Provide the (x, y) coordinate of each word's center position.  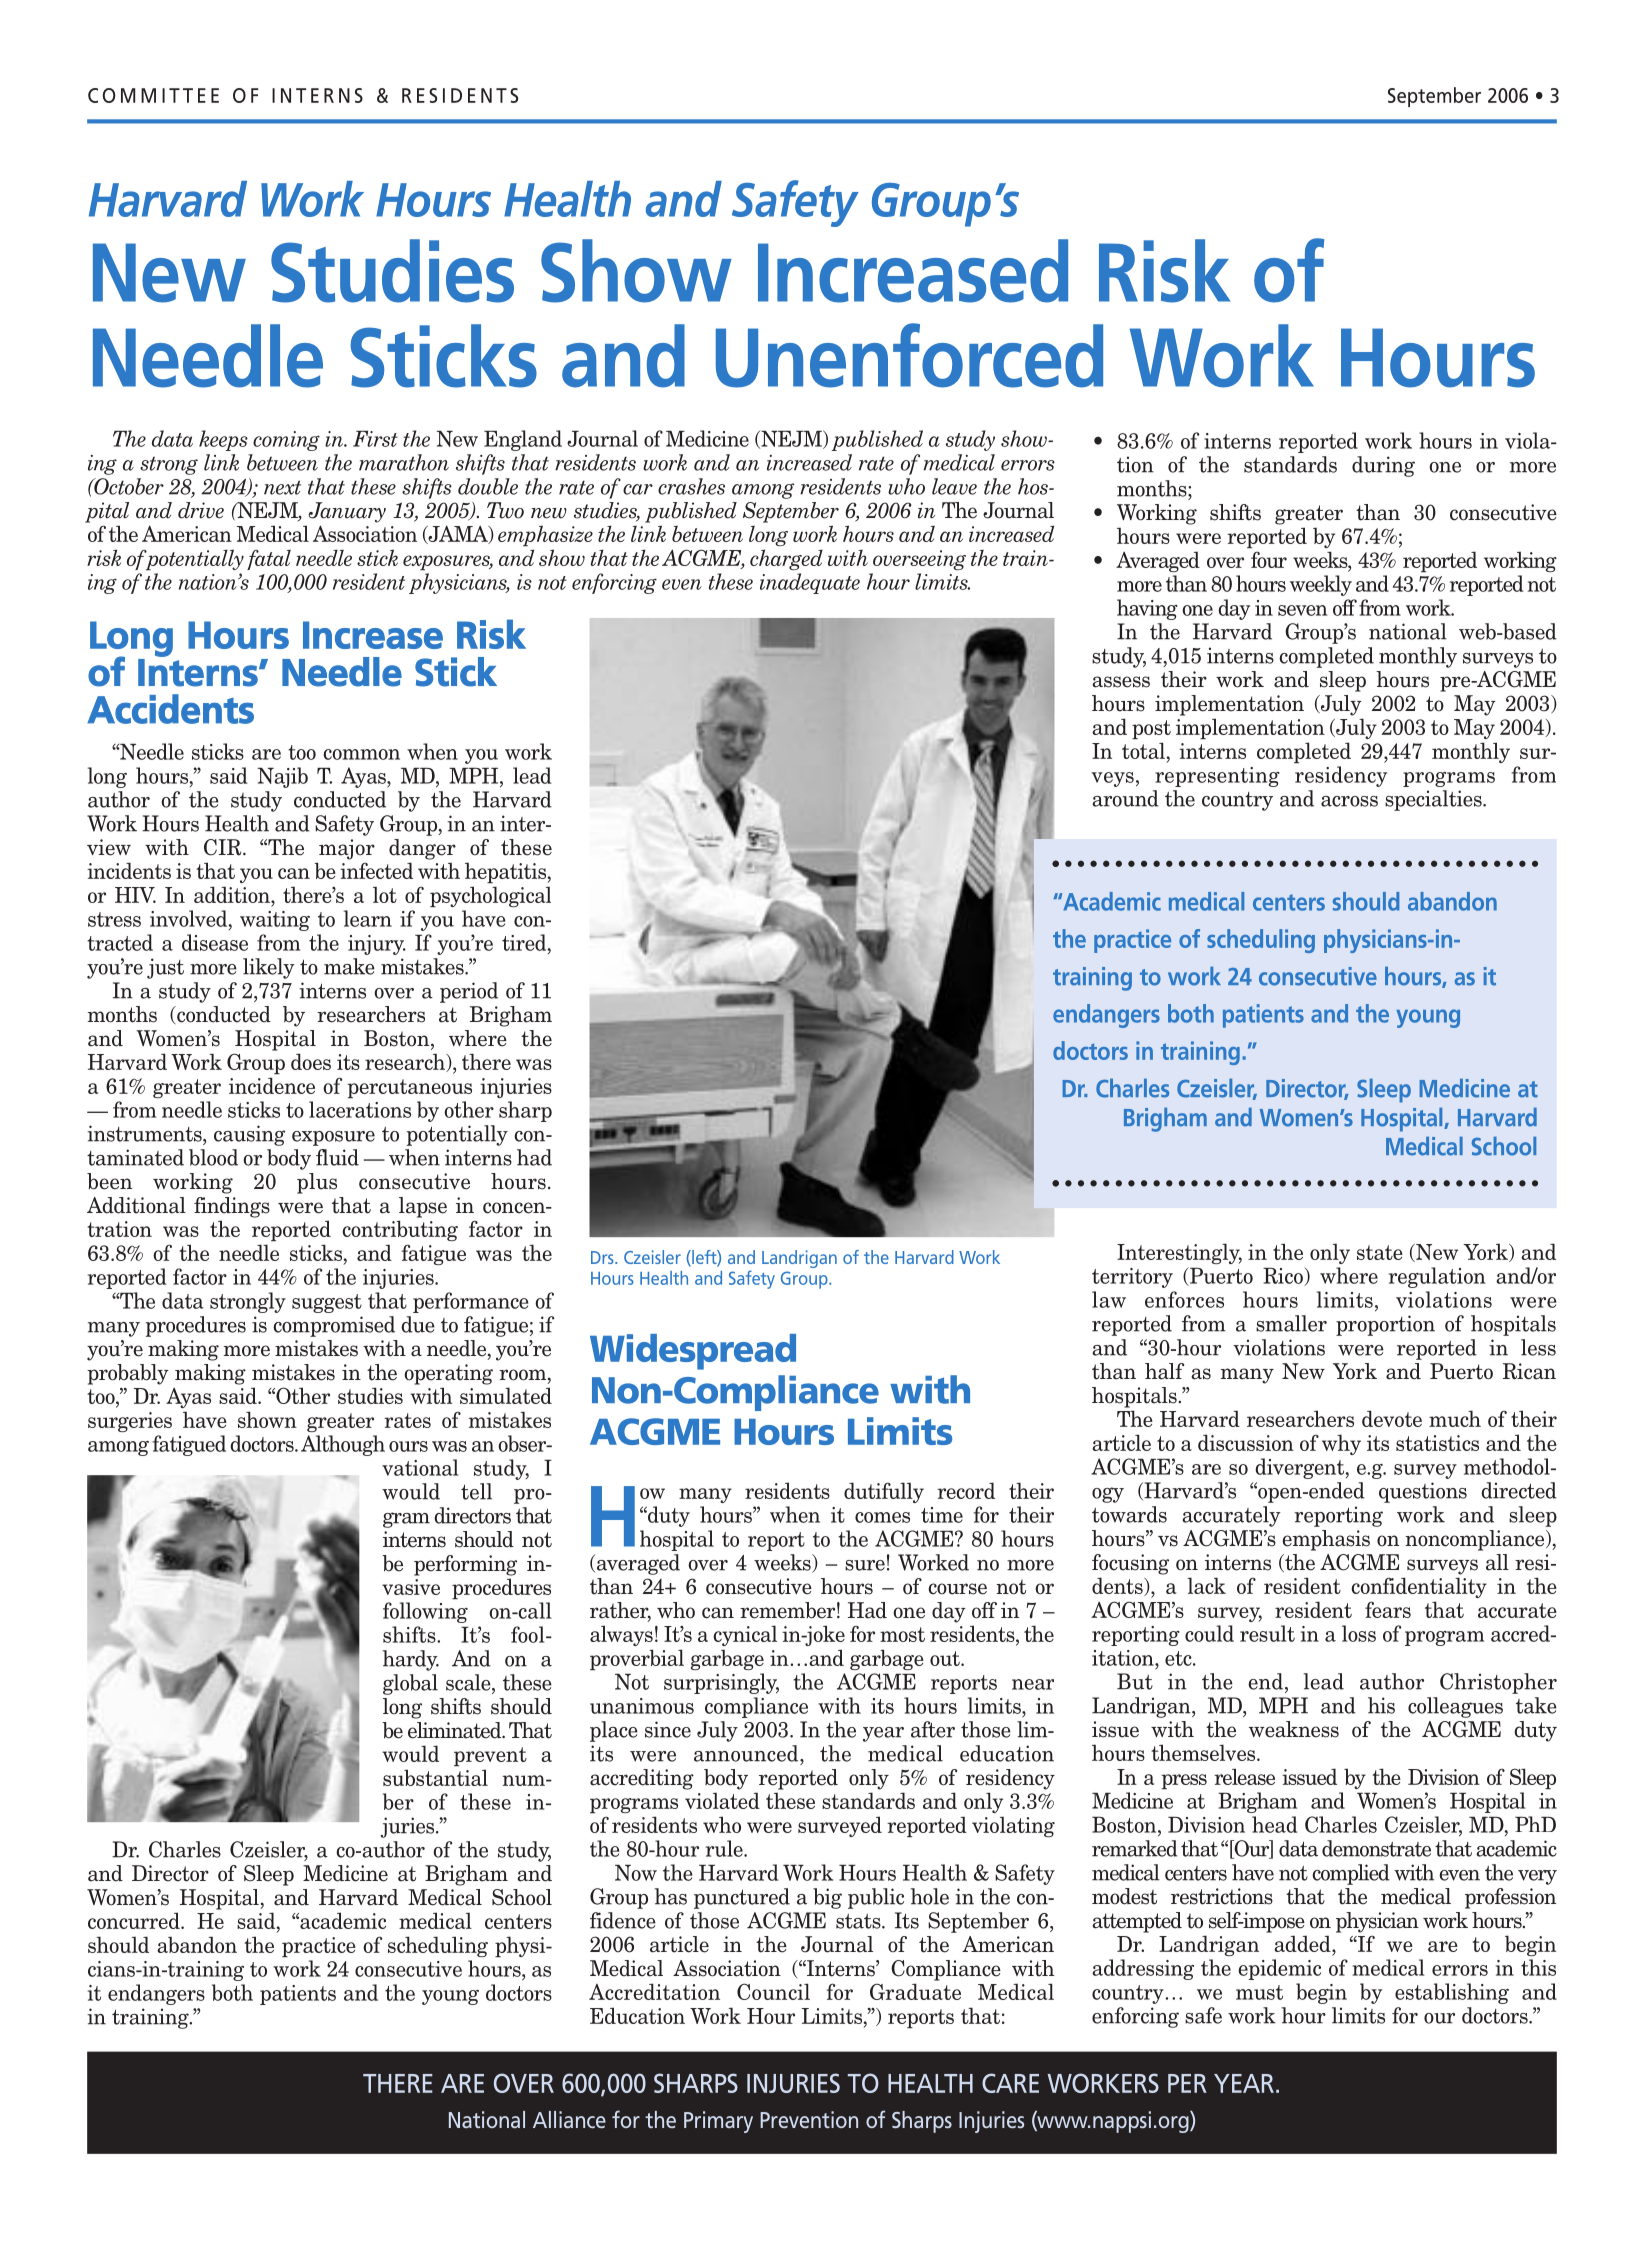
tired (525, 942)
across (1349, 801)
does (311, 1061)
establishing (1452, 1993)
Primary (718, 2122)
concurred (135, 1920)
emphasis (1326, 1540)
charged (786, 559)
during (1383, 466)
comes (882, 1517)
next (282, 487)
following (425, 1612)
